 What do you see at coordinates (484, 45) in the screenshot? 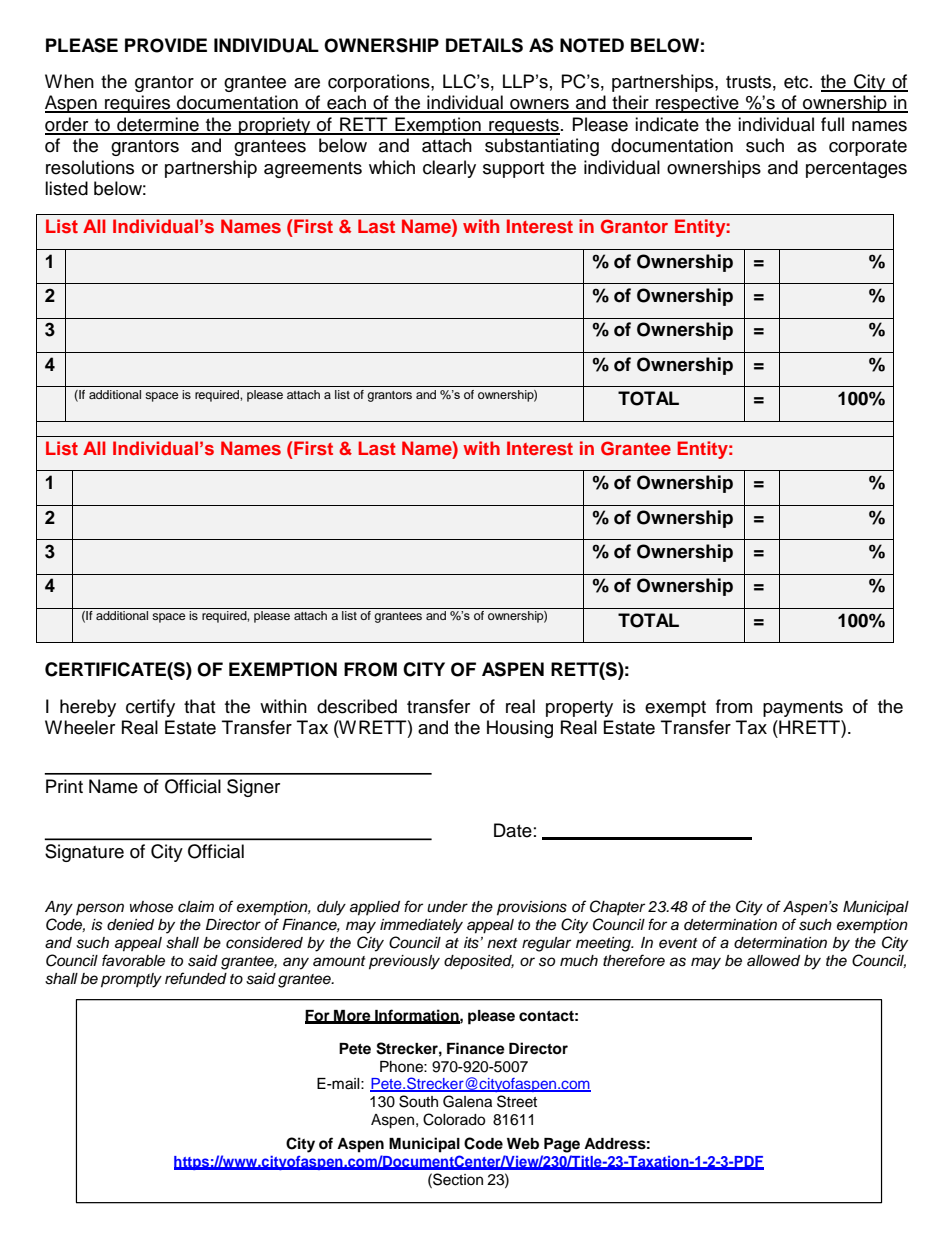
I see `DETAILS` at bounding box center [484, 45].
